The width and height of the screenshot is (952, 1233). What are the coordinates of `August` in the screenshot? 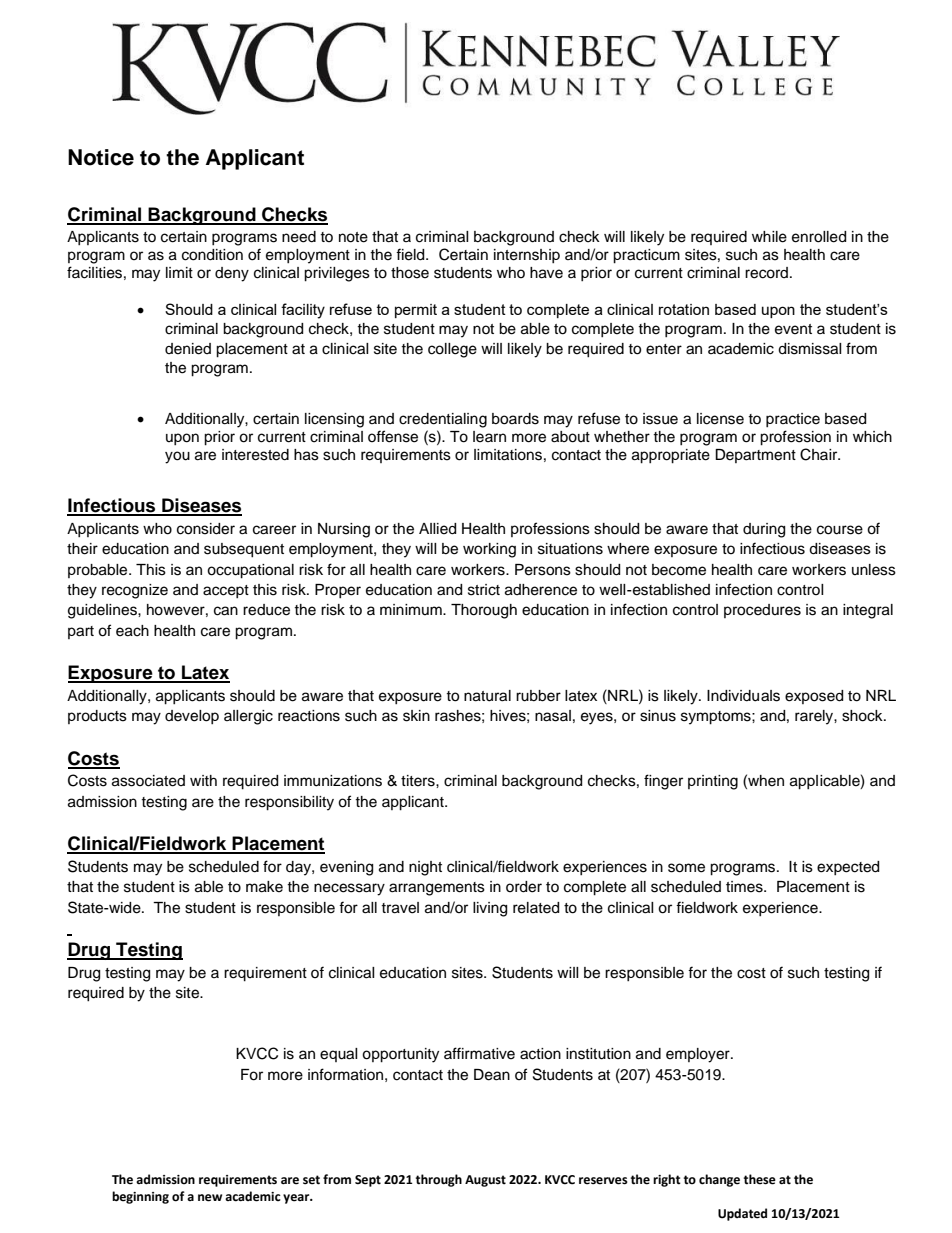 It's located at (485, 1181).
